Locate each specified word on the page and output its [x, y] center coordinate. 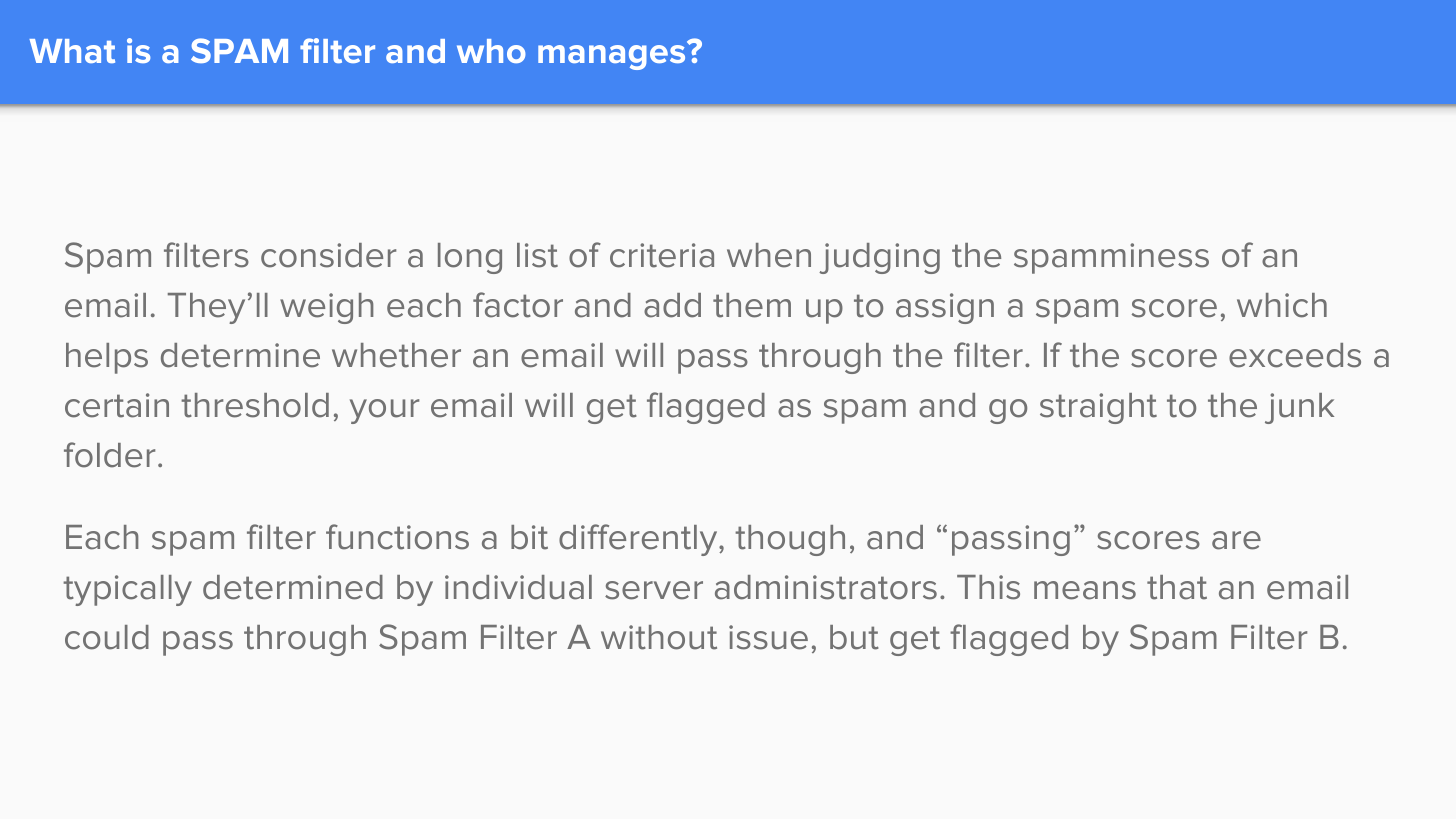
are [1236, 540]
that [1177, 587]
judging [879, 258]
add [672, 305]
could [107, 637]
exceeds [1295, 355]
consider [328, 255]
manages [611, 57]
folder [109, 455]
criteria [662, 255]
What [72, 51]
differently [639, 540]
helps [107, 358]
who [491, 51]
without [659, 637]
